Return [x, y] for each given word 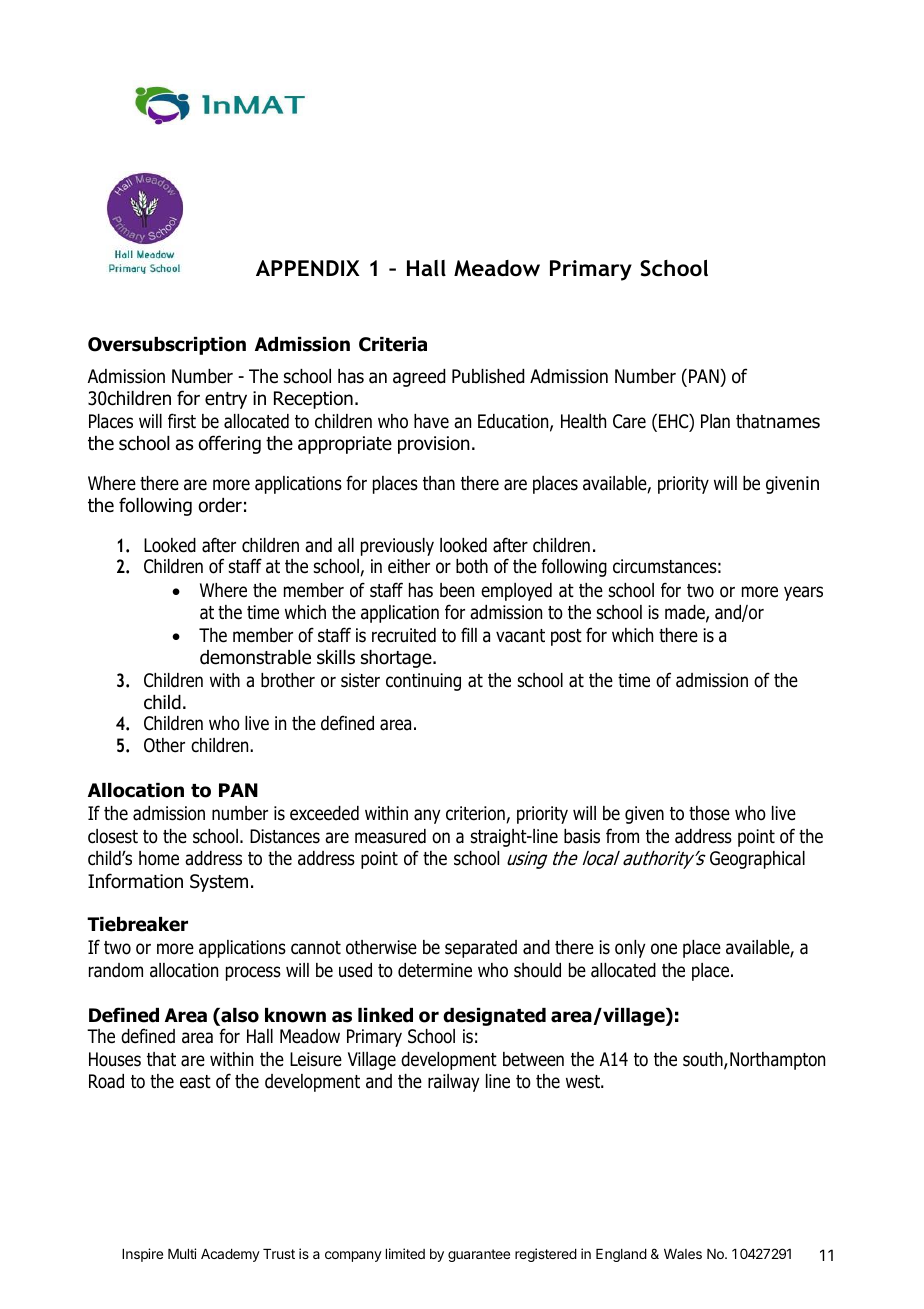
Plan [715, 421]
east [195, 1082]
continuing [423, 682]
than [439, 483]
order [220, 505]
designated [494, 1017]
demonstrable [255, 657]
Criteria [393, 344]
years [803, 593]
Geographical [757, 860]
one [664, 949]
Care [629, 421]
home [159, 858]
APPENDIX [308, 268]
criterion [476, 814]
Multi [182, 1253]
